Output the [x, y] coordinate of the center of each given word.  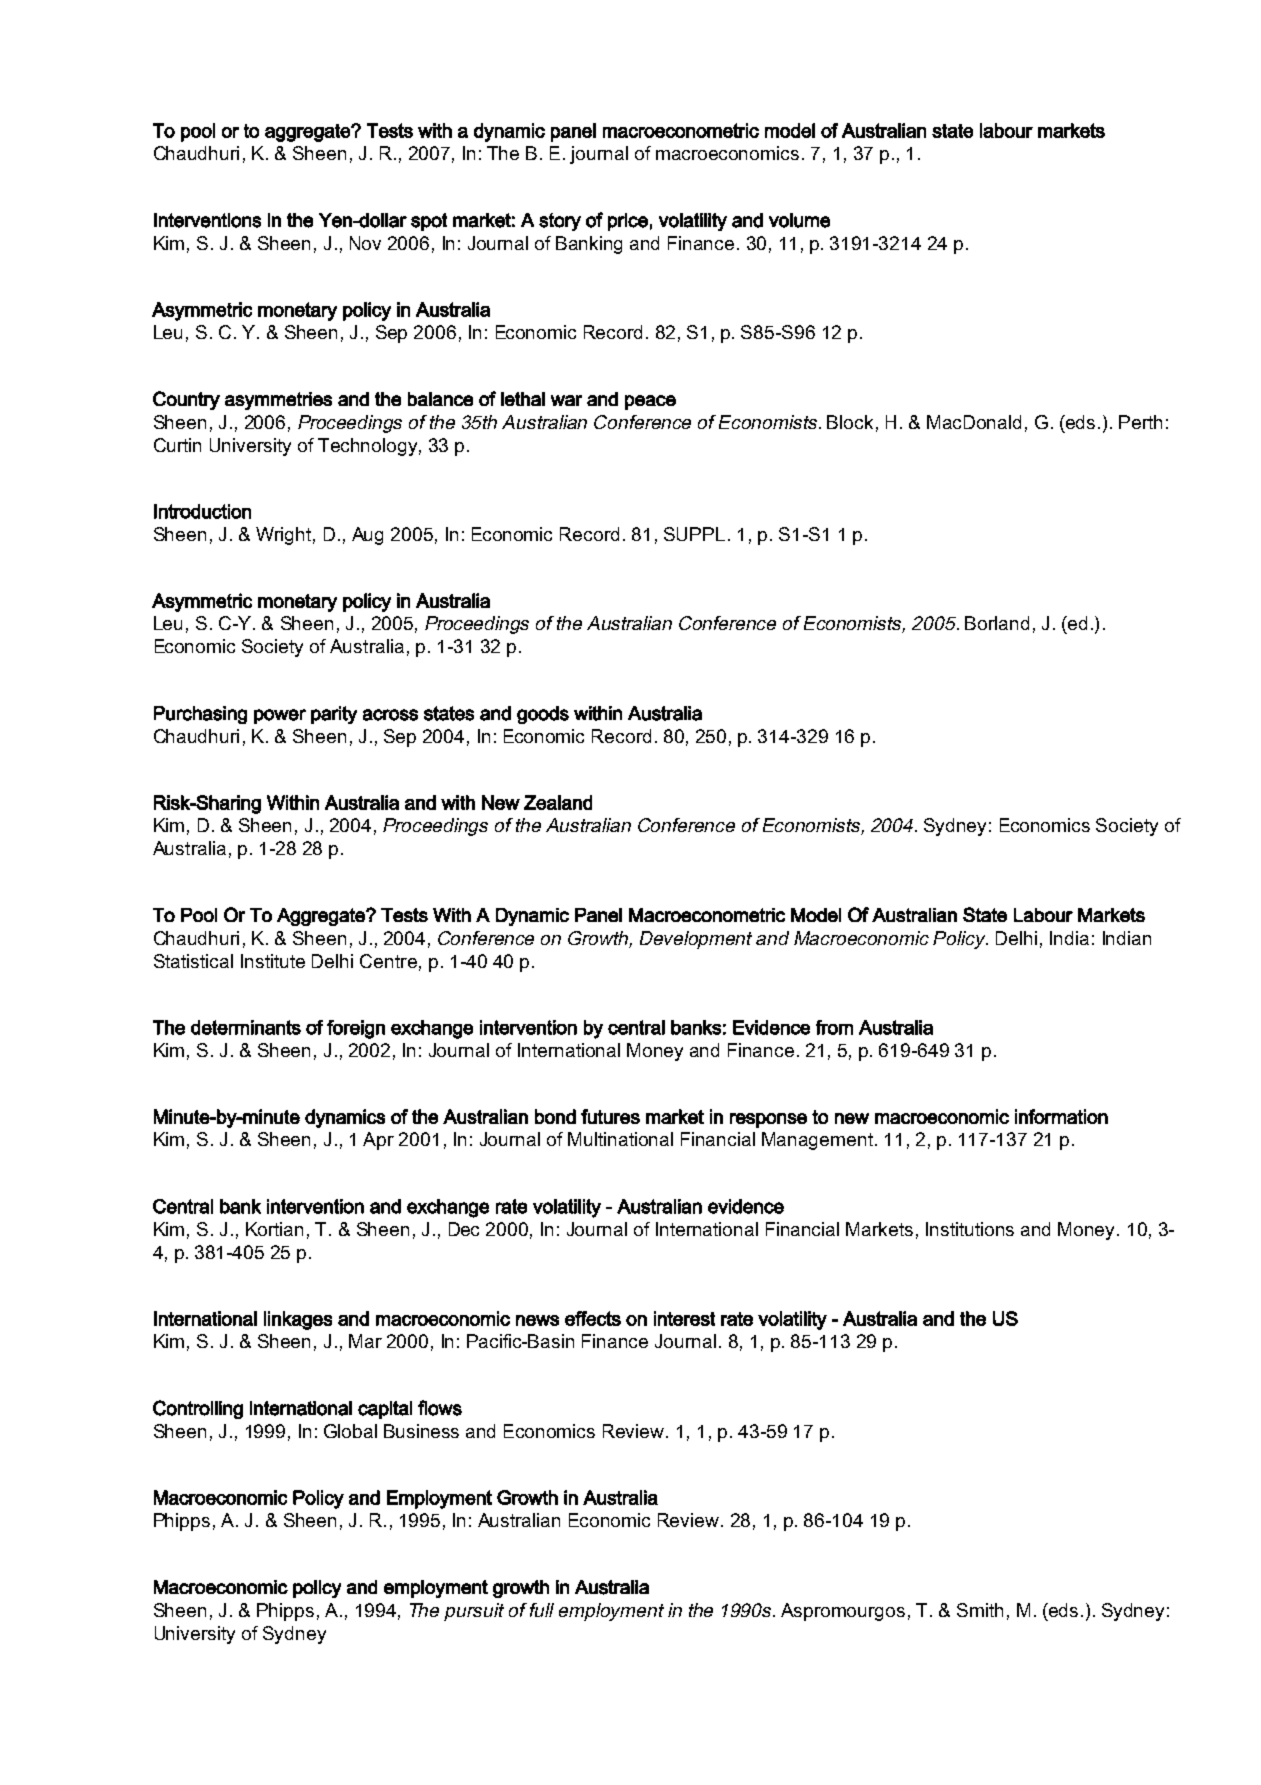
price [628, 222]
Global [350, 1431]
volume [799, 220]
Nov [365, 243]
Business [421, 1431]
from [834, 1027]
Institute [273, 961]
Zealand [558, 802]
